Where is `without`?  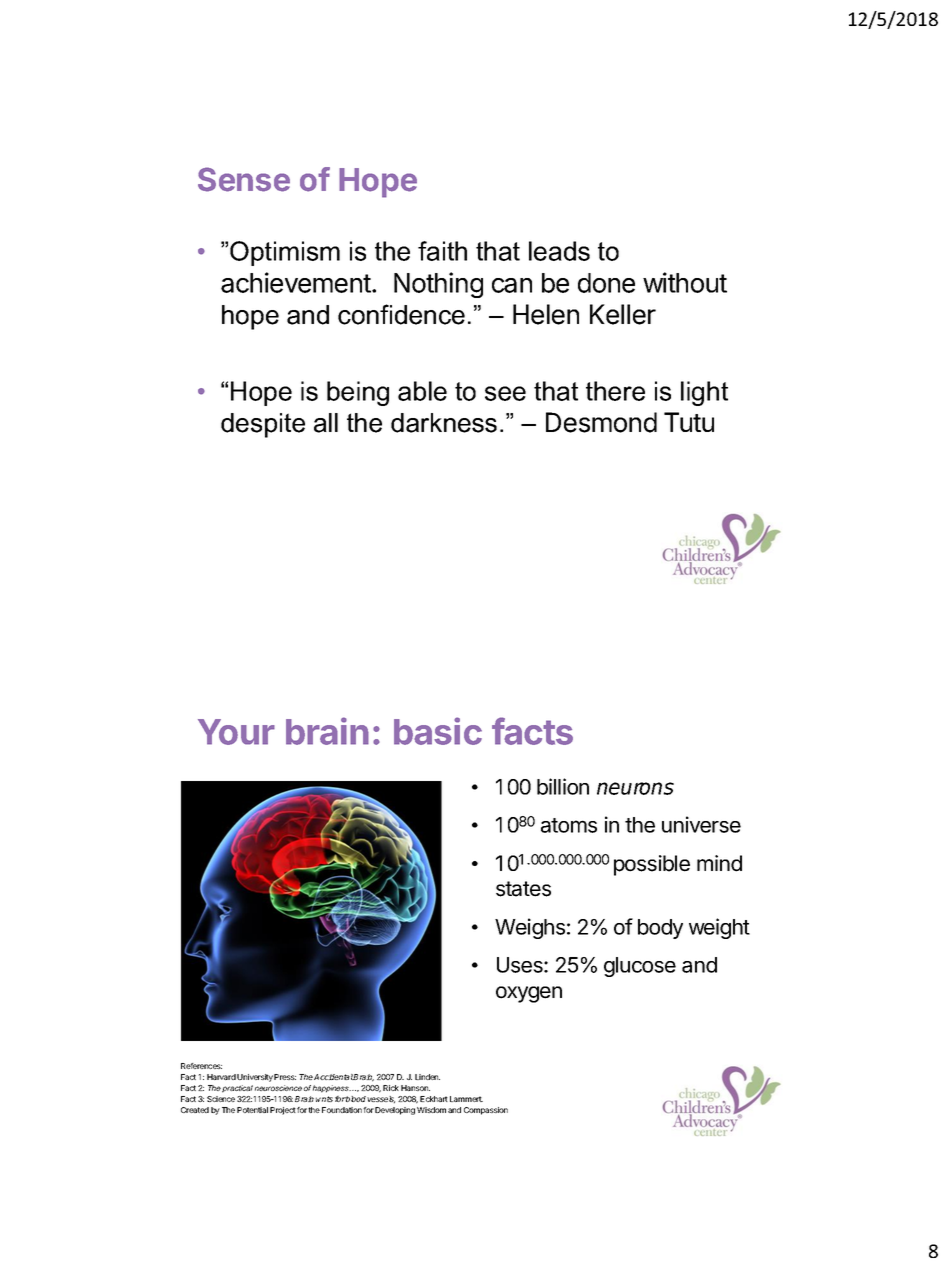 without is located at coordinates (685, 282).
